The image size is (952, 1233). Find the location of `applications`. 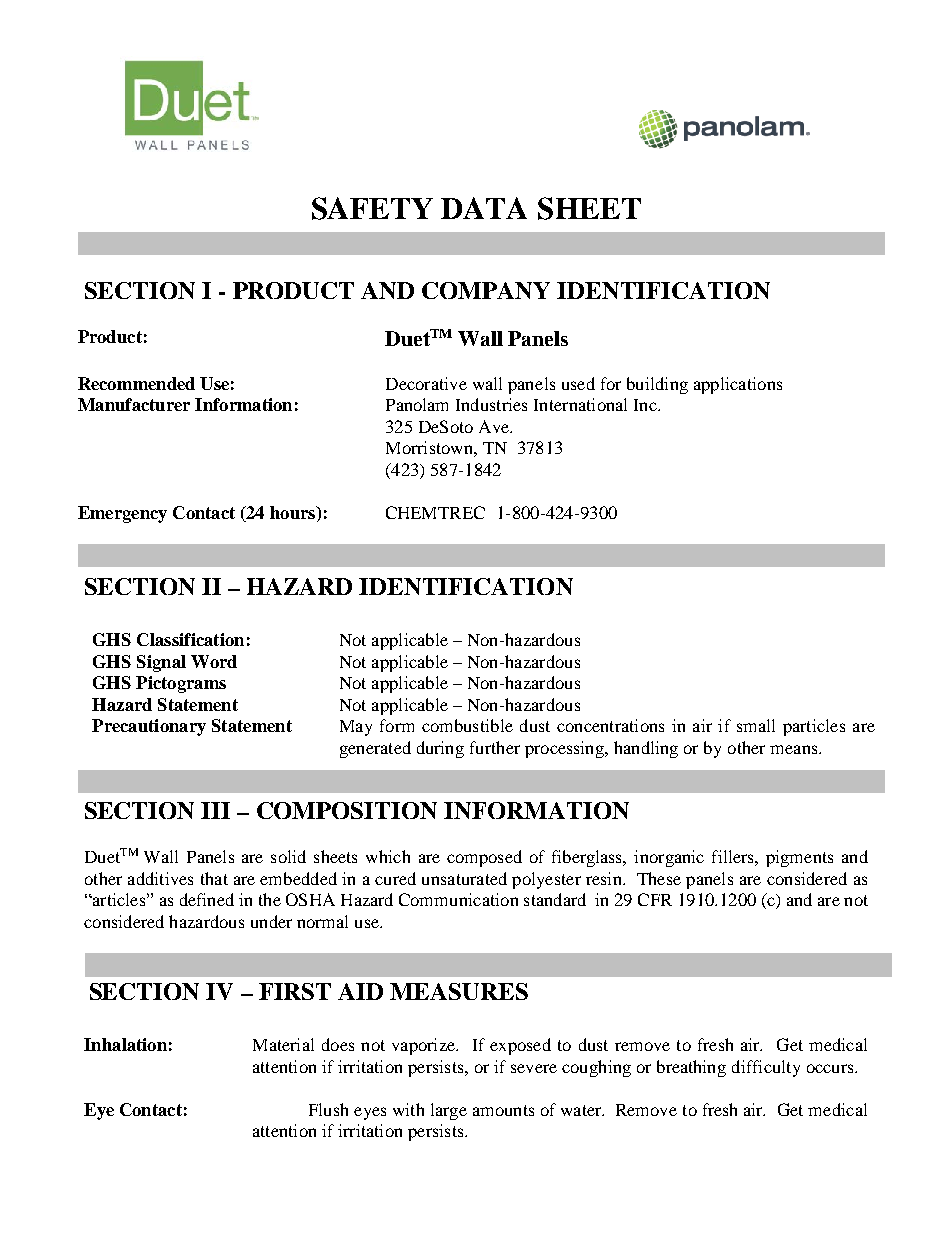

applications is located at coordinates (738, 385).
